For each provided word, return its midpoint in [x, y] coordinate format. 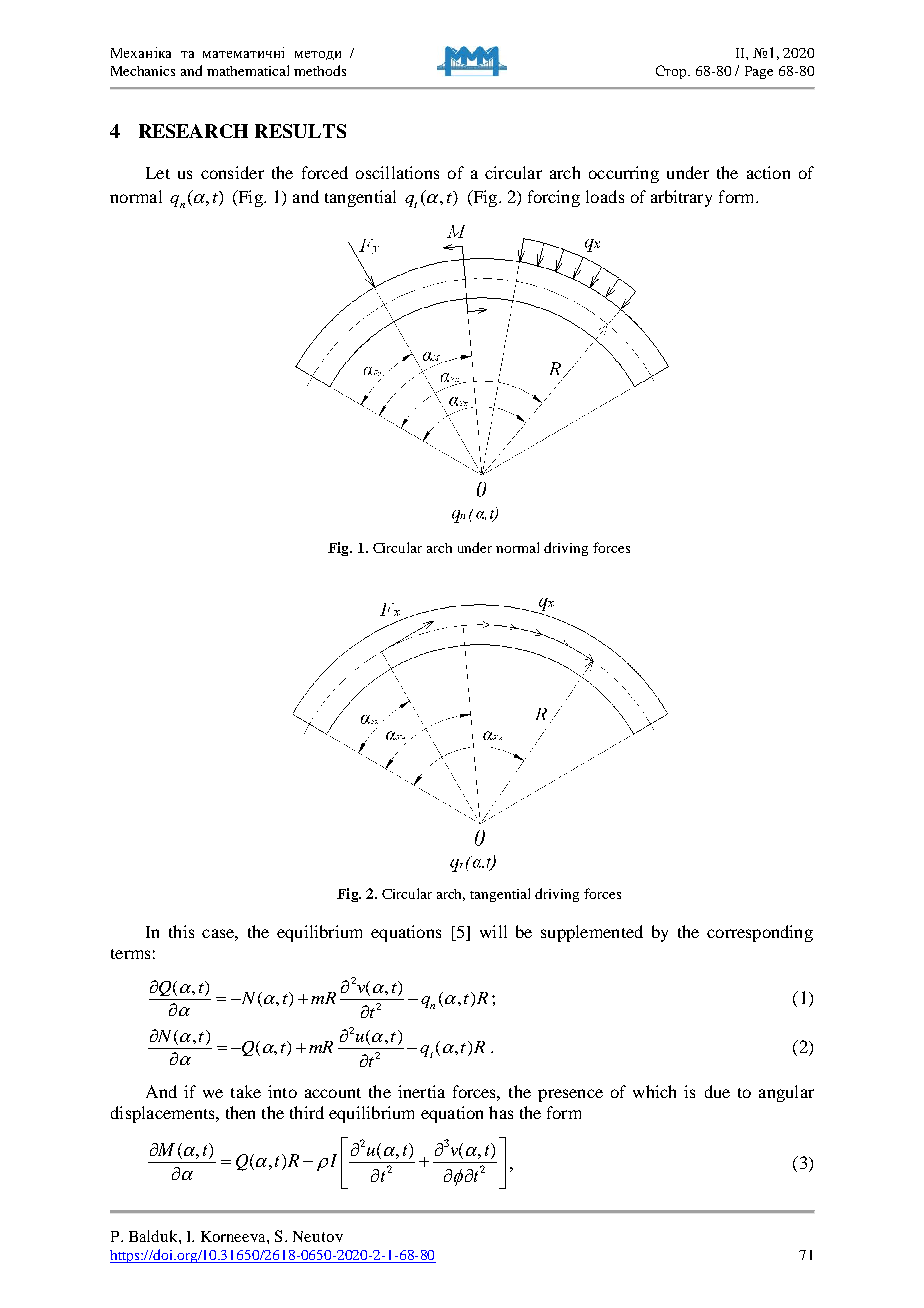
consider [232, 172]
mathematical [248, 70]
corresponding [760, 933]
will [493, 931]
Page [759, 72]
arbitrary [681, 198]
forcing [554, 198]
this [181, 931]
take [246, 1091]
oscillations [397, 172]
